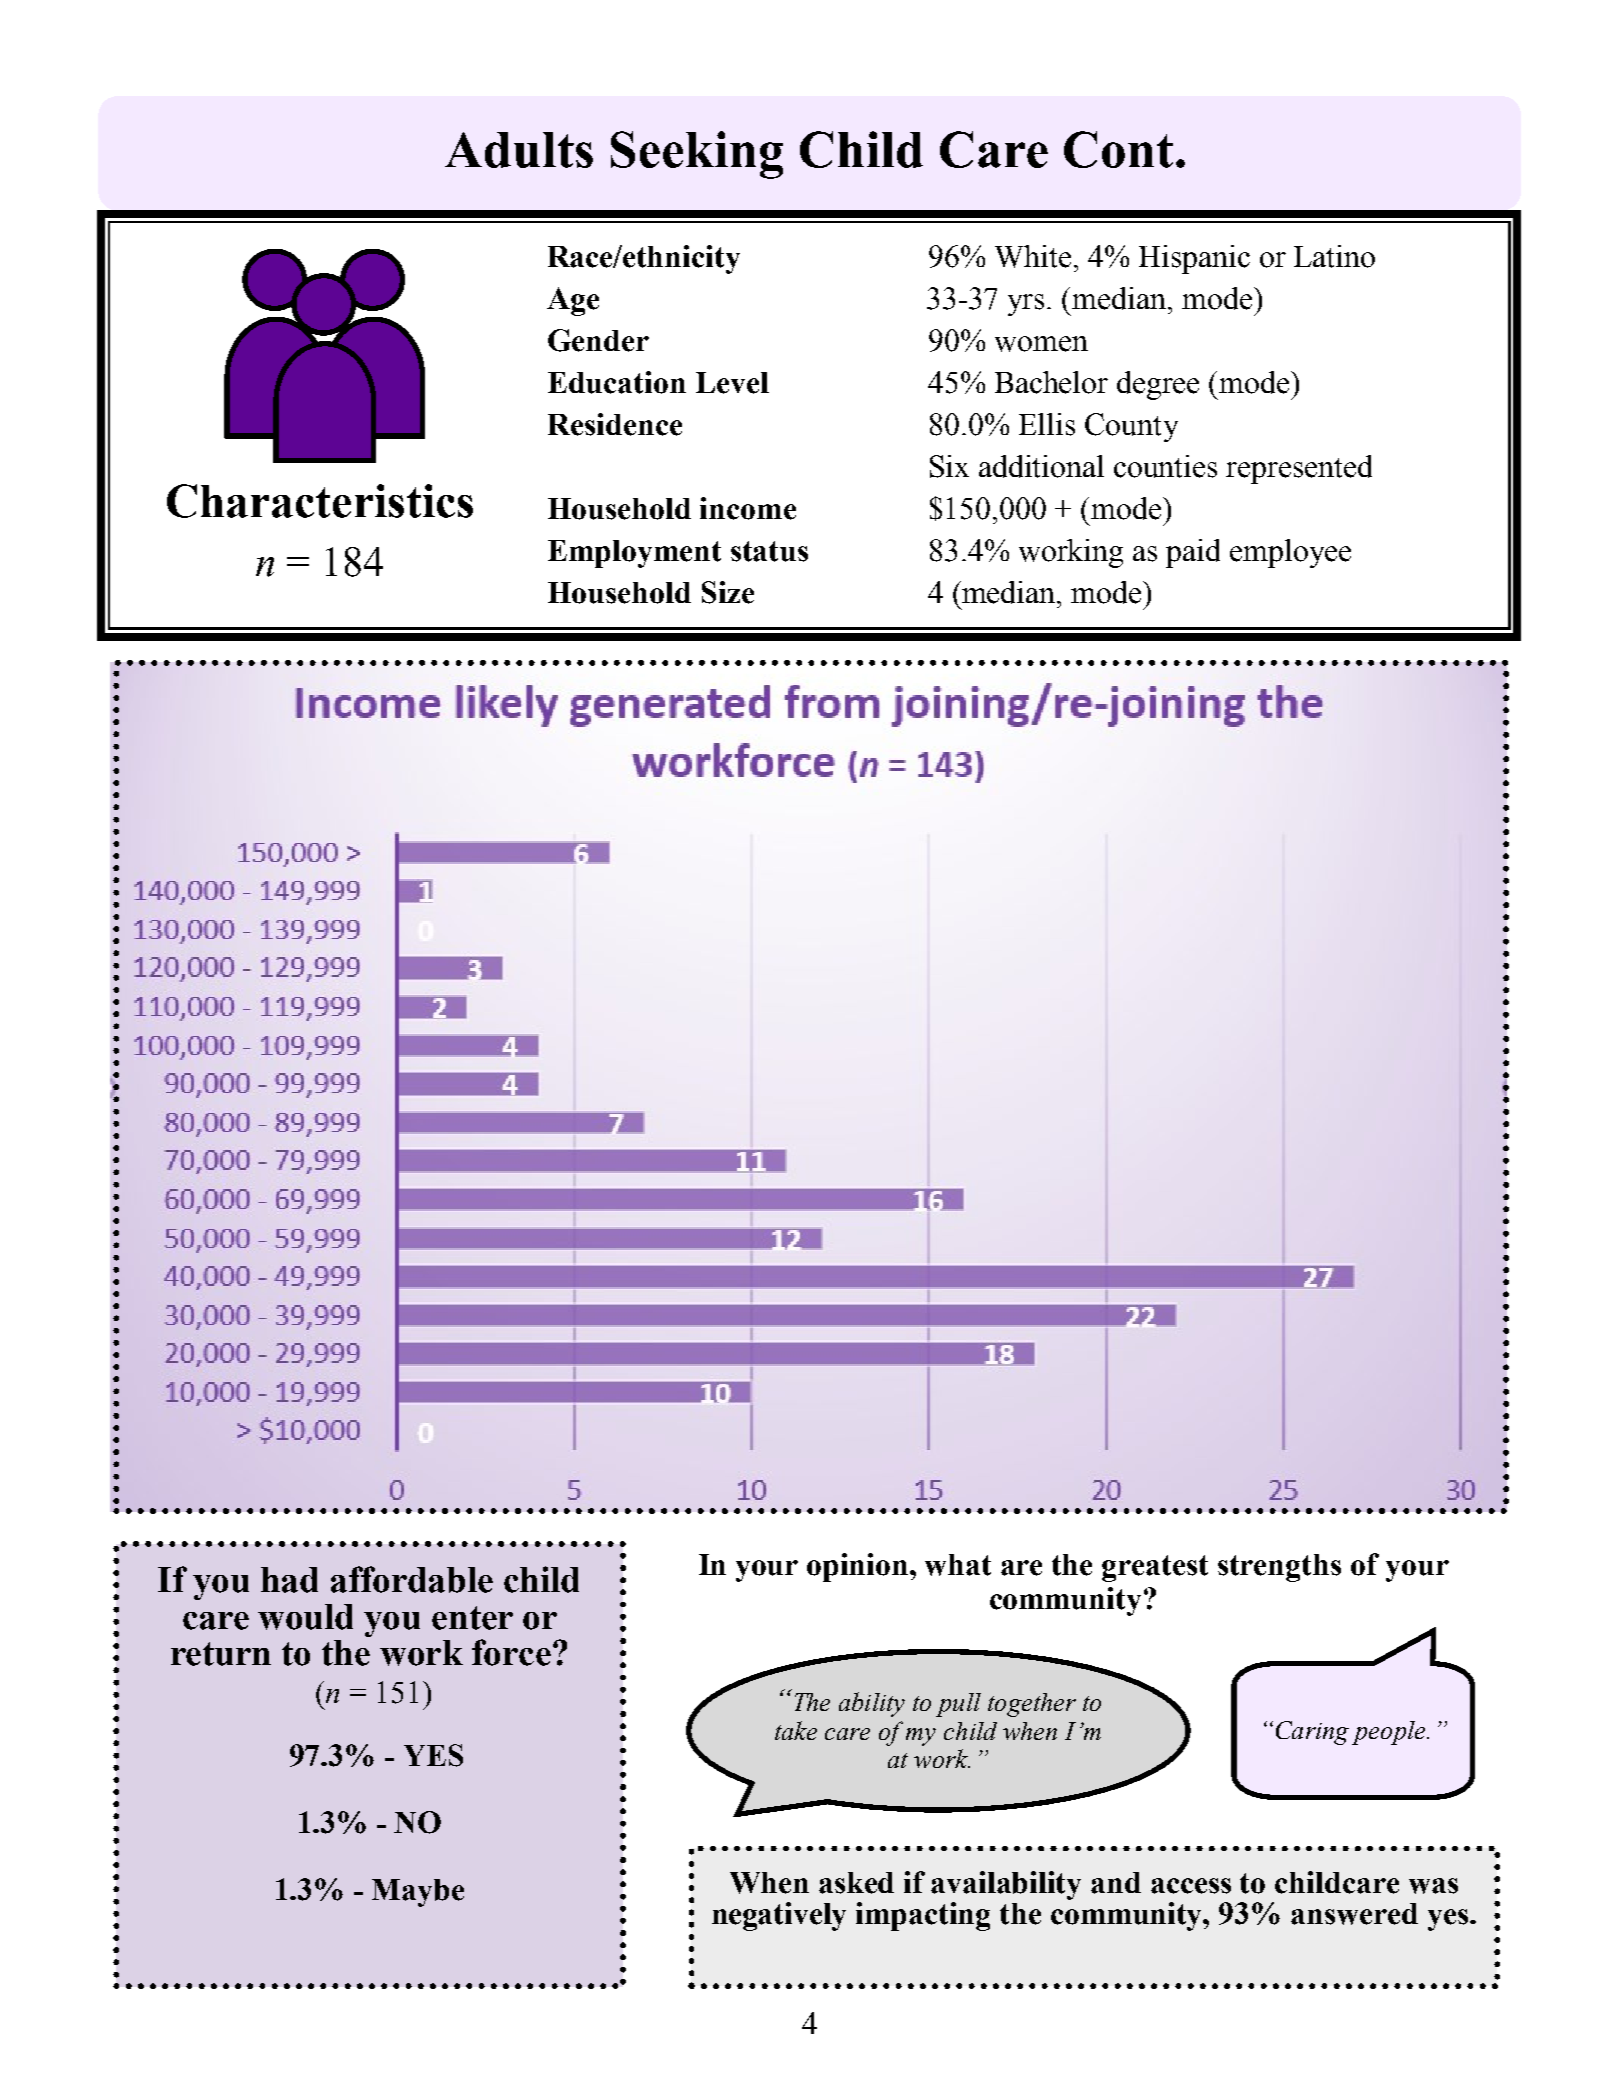  What do you see at coordinates (1279, 1568) in the screenshot?
I see `strengths` at bounding box center [1279, 1568].
